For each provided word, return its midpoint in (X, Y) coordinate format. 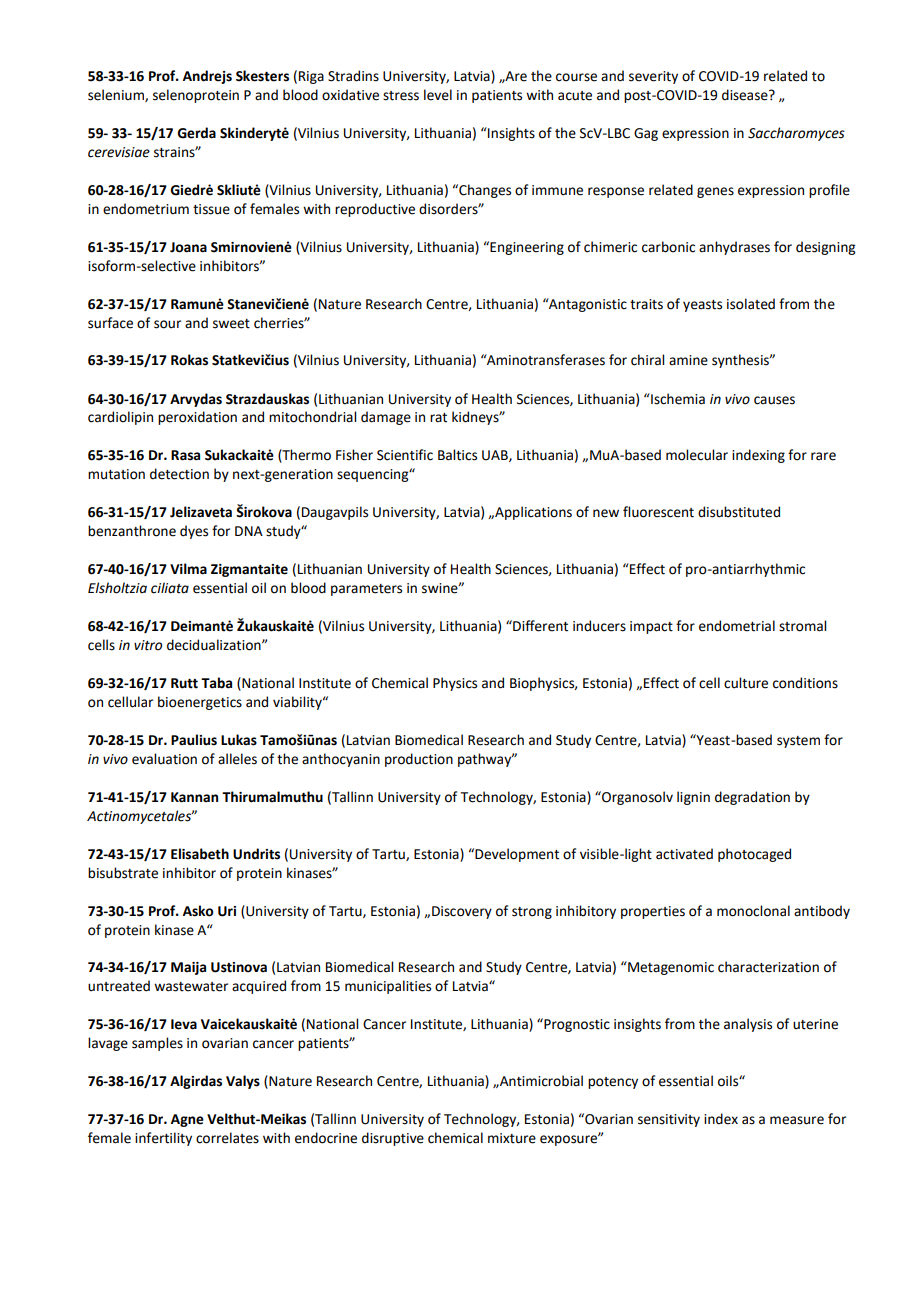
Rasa (185, 455)
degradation (752, 798)
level (438, 95)
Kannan (194, 797)
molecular (697, 455)
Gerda (196, 133)
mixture (512, 1138)
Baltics (457, 455)
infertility (163, 1139)
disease (746, 95)
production (419, 760)
